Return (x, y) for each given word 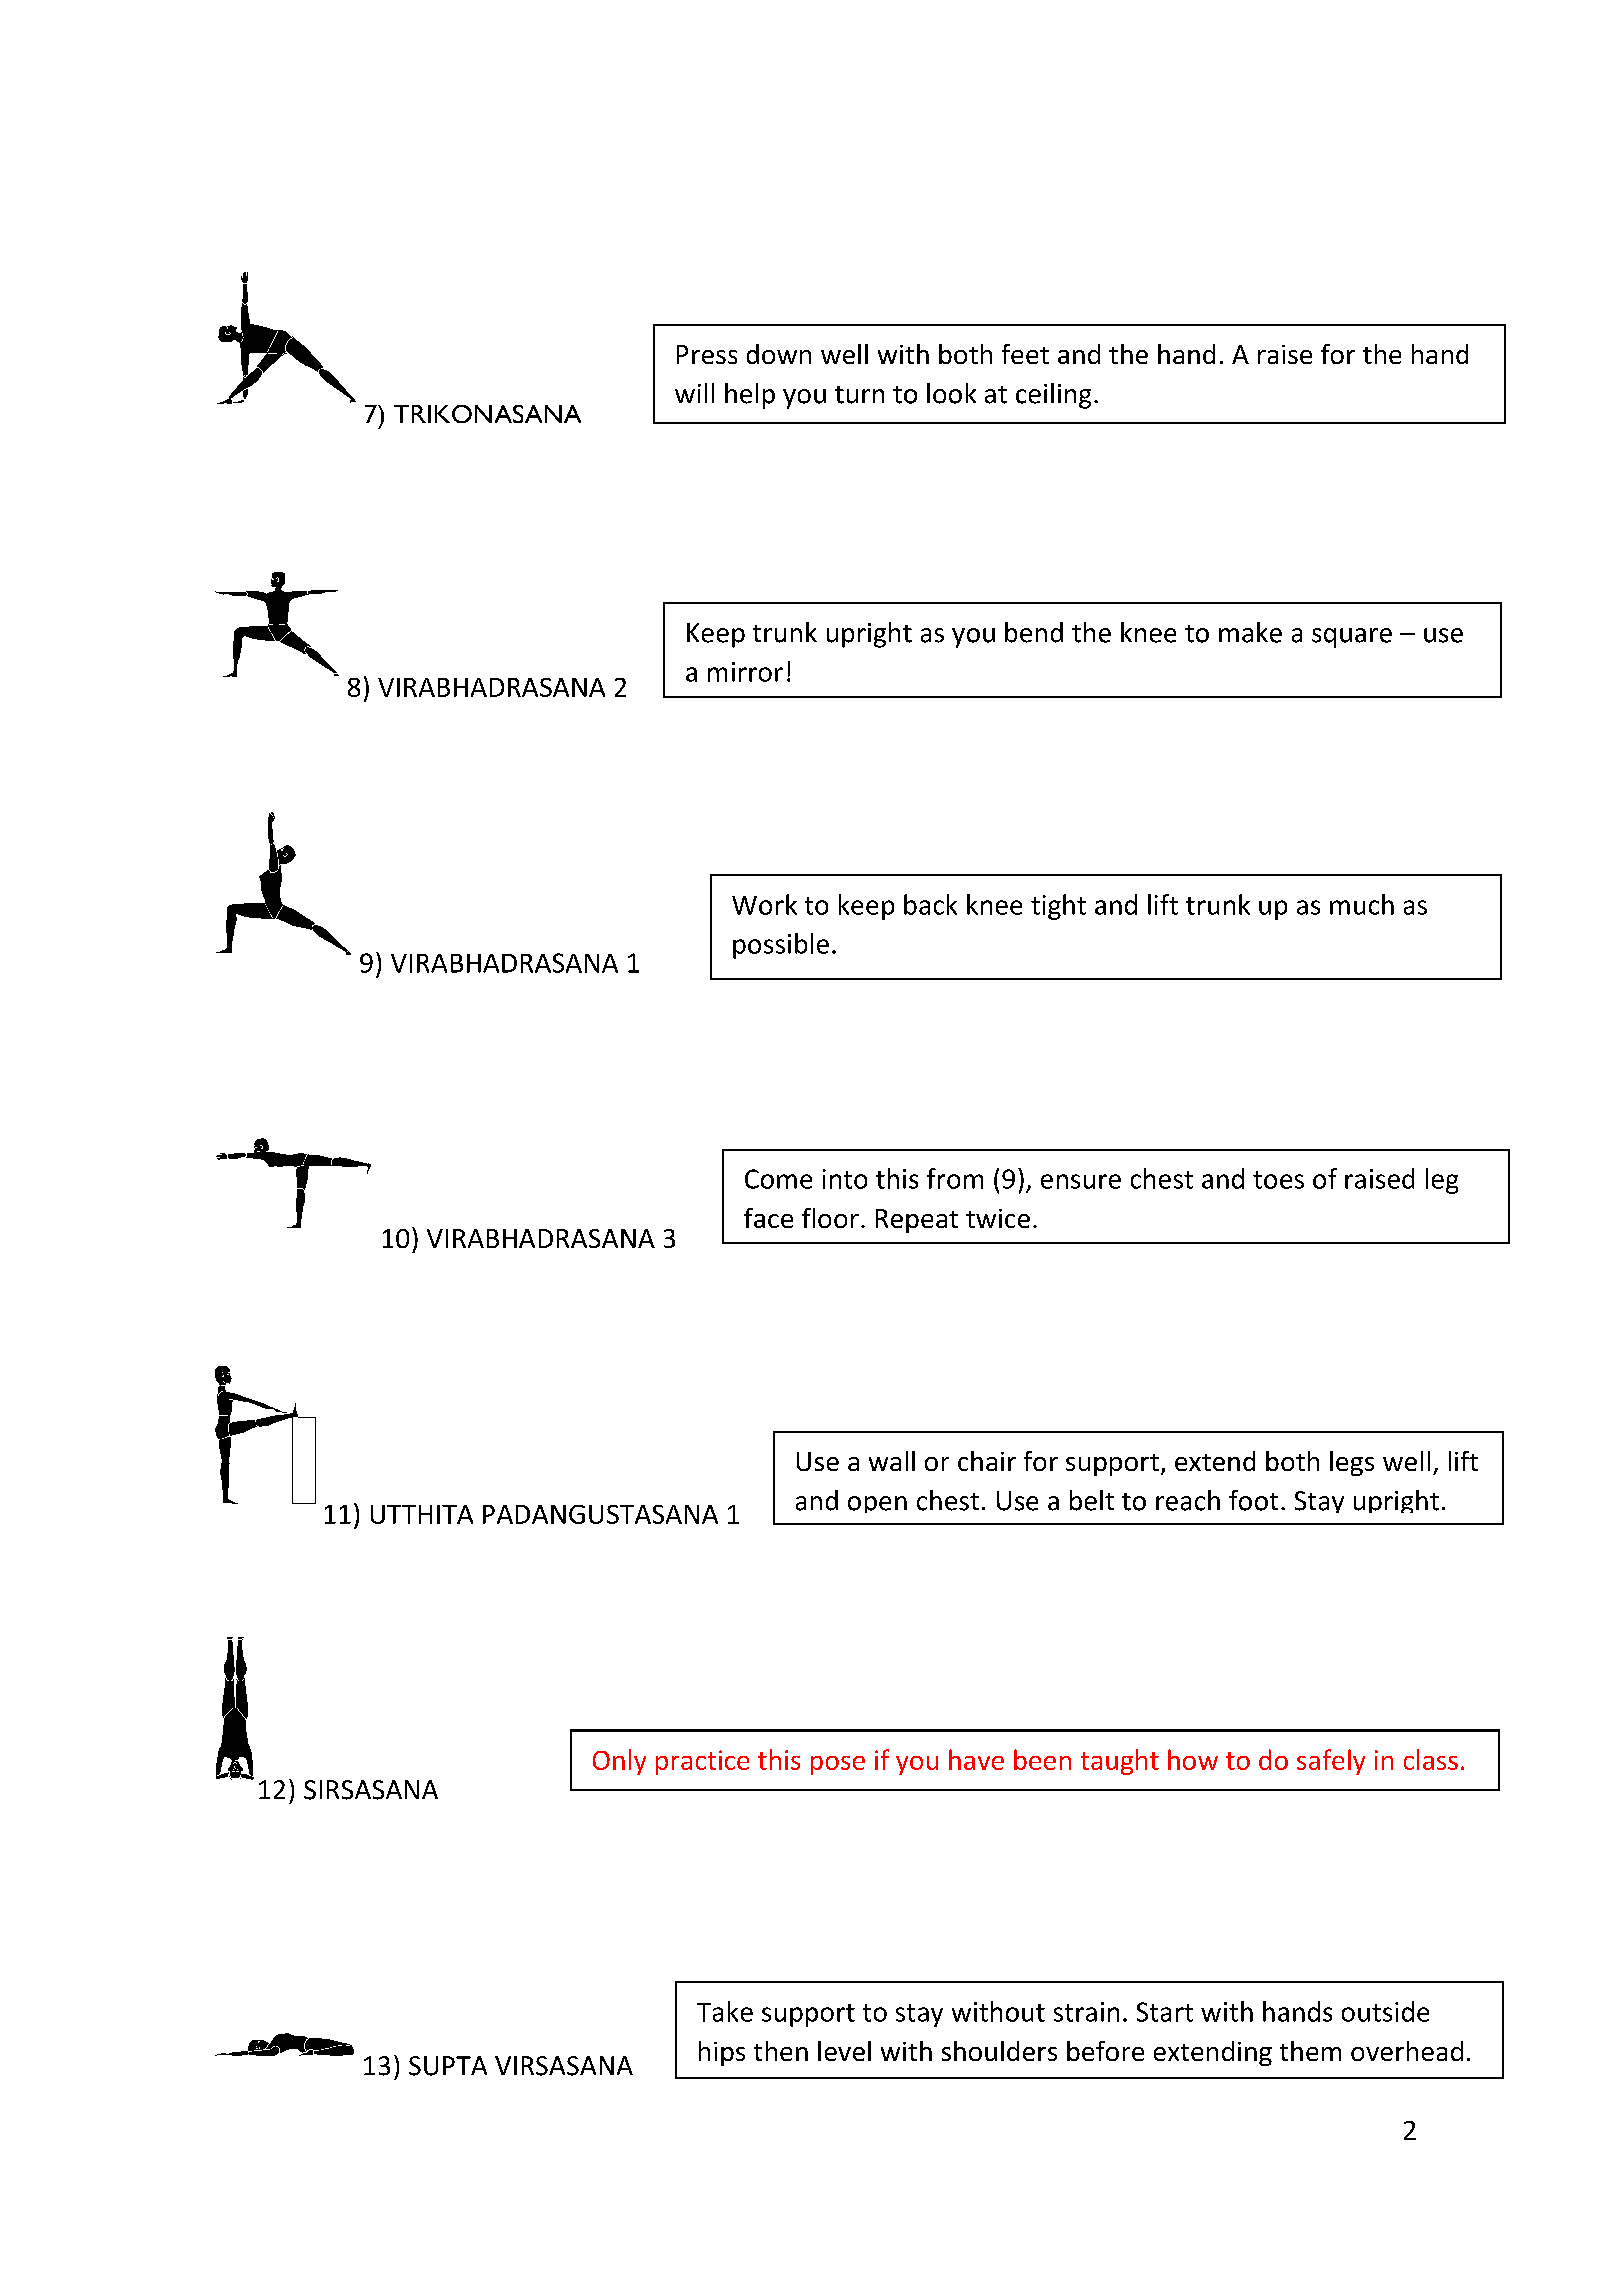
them (1310, 2051)
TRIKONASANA (487, 414)
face (768, 1218)
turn (859, 395)
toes (1278, 1180)
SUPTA (448, 2066)
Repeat (917, 1221)
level (844, 2051)
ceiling (1053, 396)
